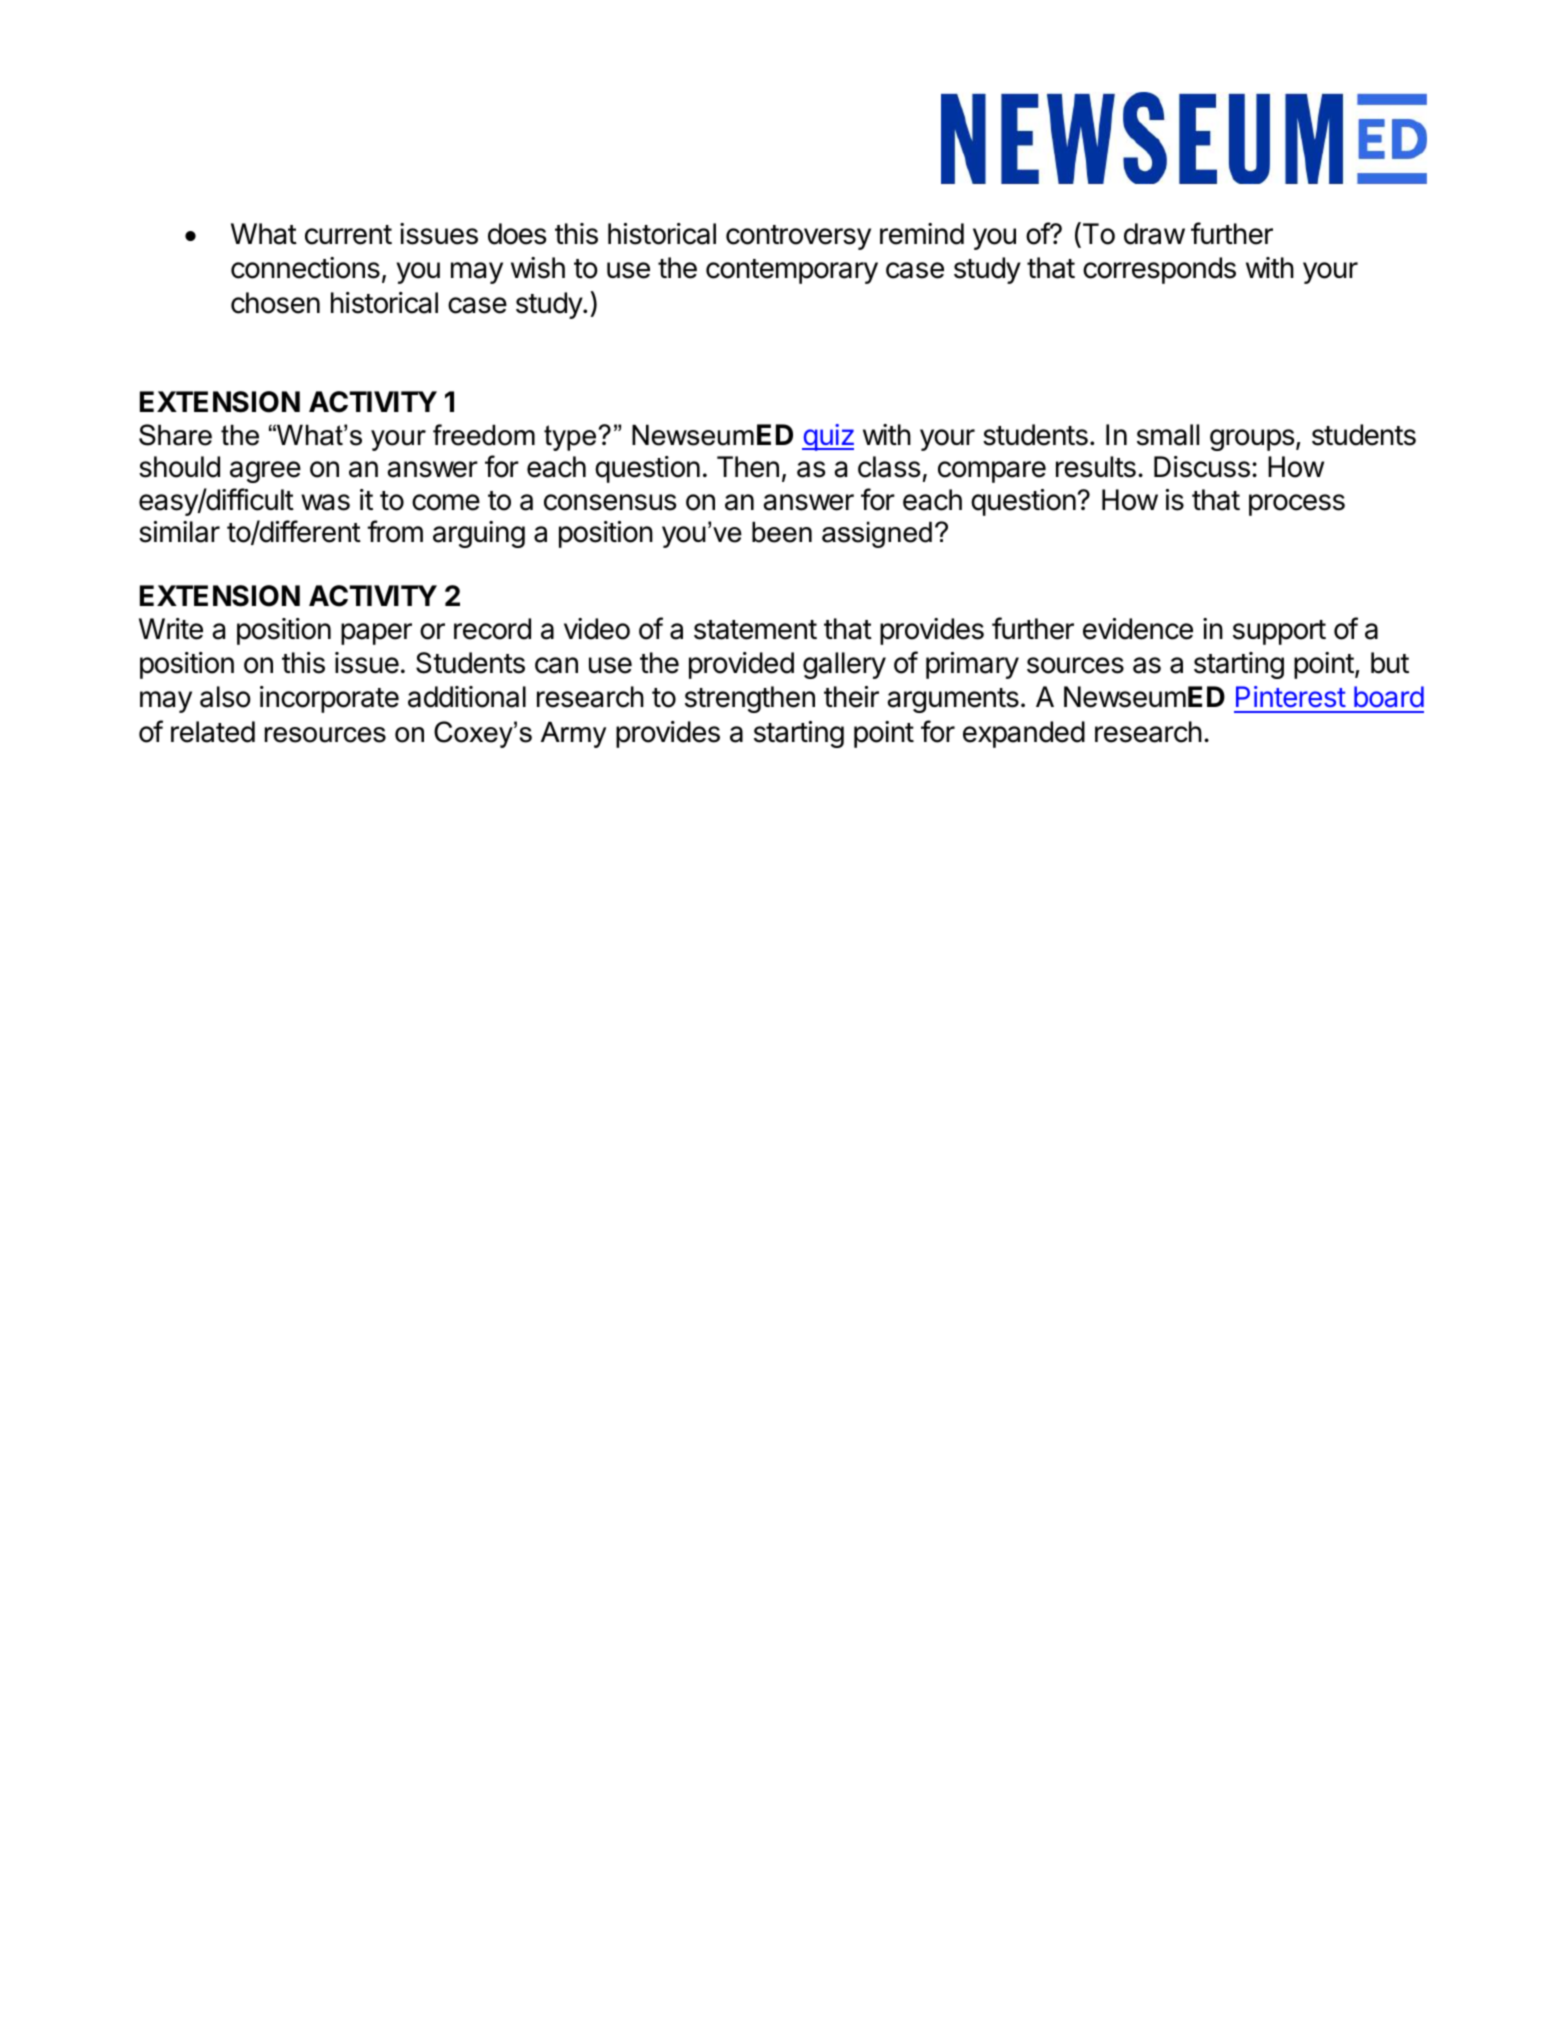 The image size is (1564, 2024). What do you see at coordinates (755, 630) in the page?
I see `statement` at bounding box center [755, 630].
